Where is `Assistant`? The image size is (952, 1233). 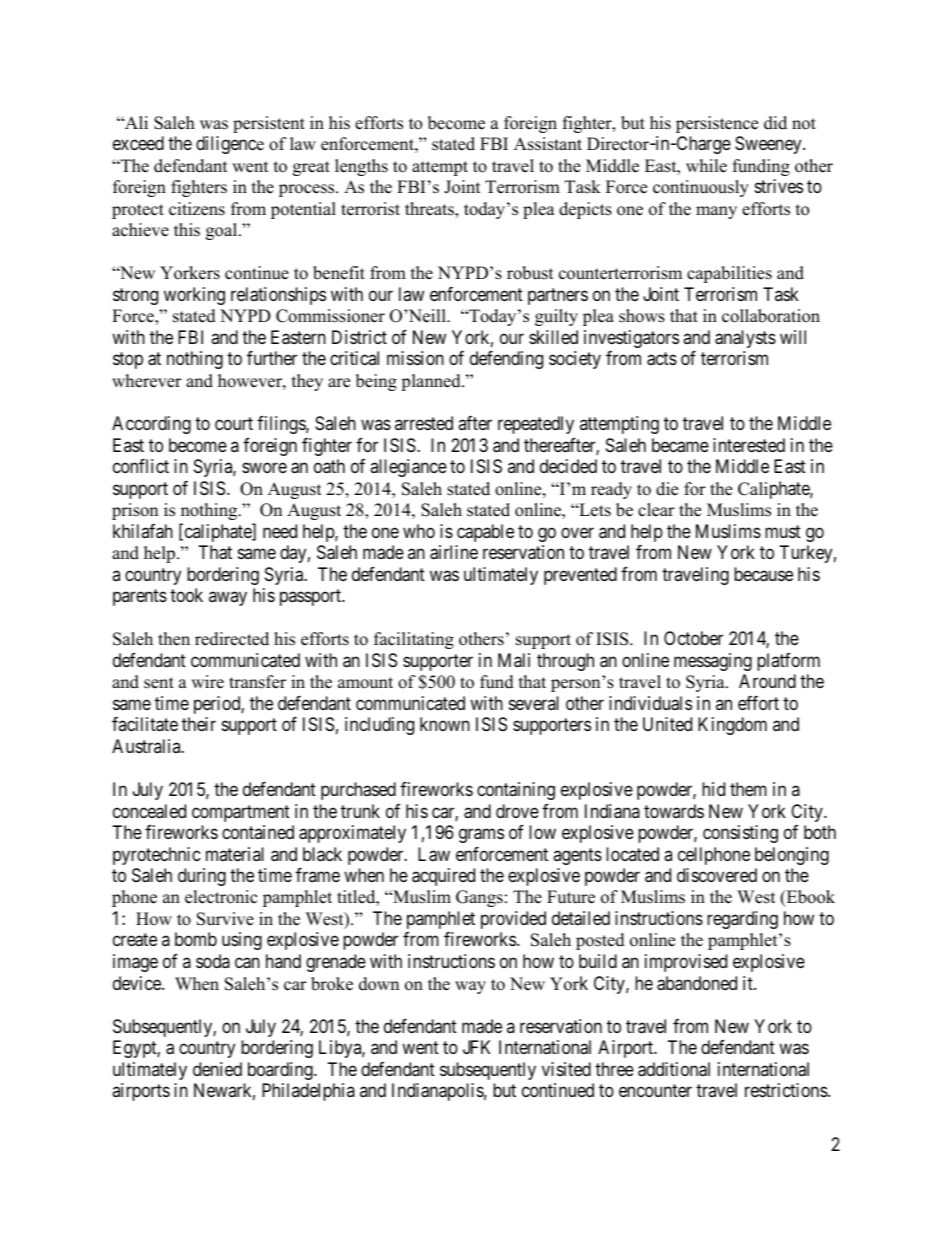
Assistant is located at coordinates (548, 144).
